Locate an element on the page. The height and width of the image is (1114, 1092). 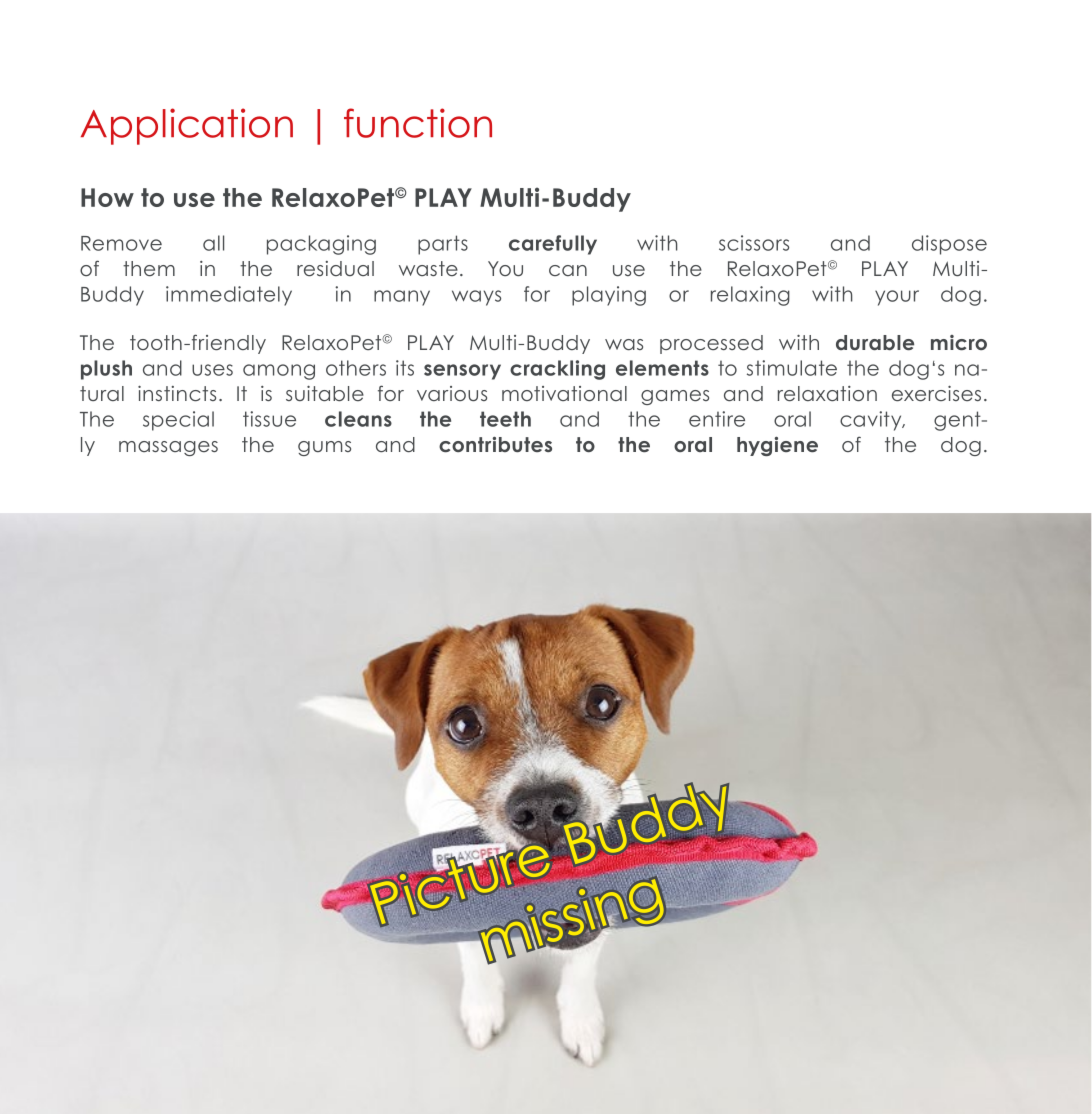
function is located at coordinates (418, 123).
